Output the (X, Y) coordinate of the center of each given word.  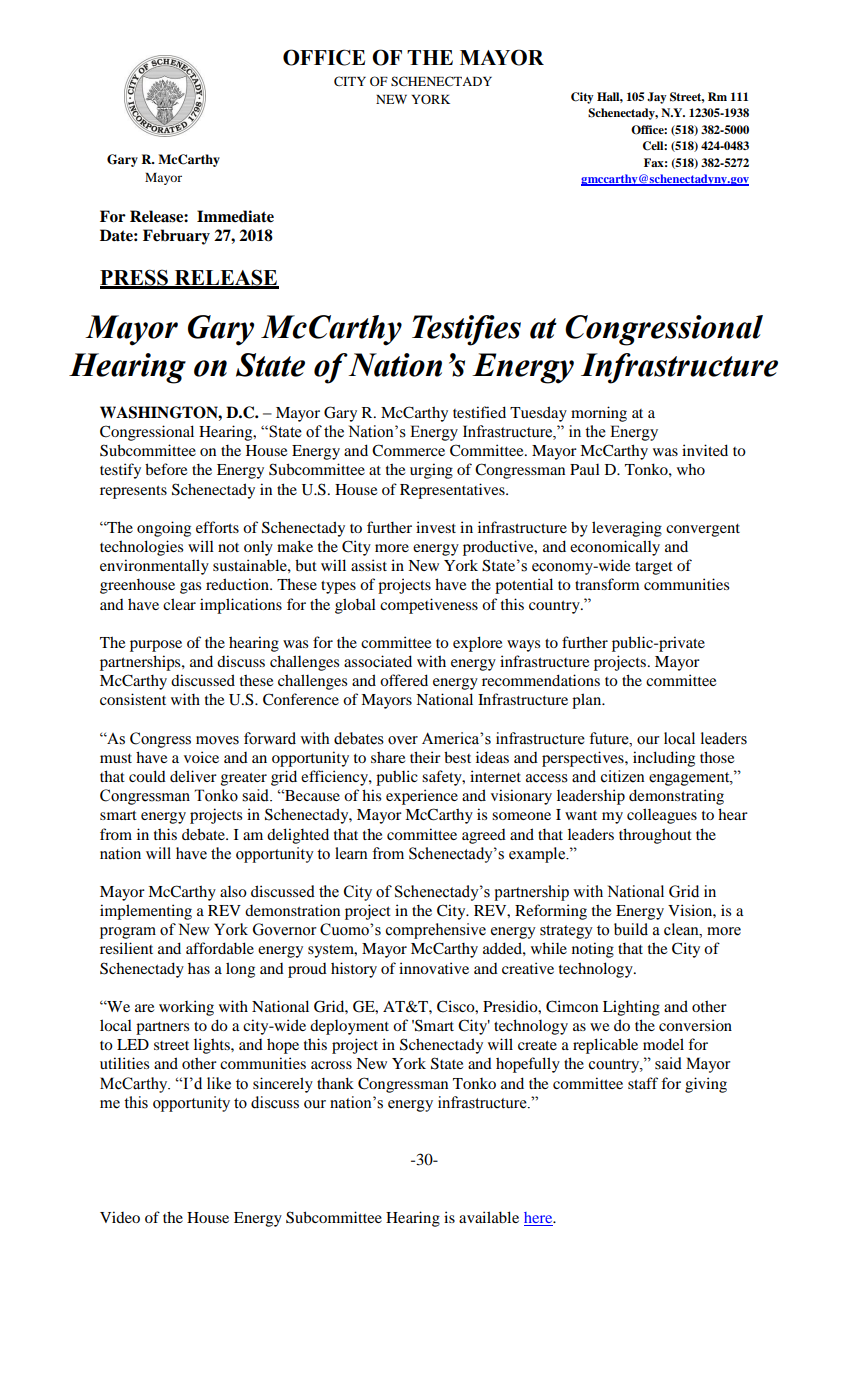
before (166, 469)
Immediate (235, 216)
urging (431, 471)
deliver (193, 776)
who (691, 469)
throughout (655, 836)
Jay (657, 98)
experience (422, 797)
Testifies (466, 330)
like (219, 1083)
